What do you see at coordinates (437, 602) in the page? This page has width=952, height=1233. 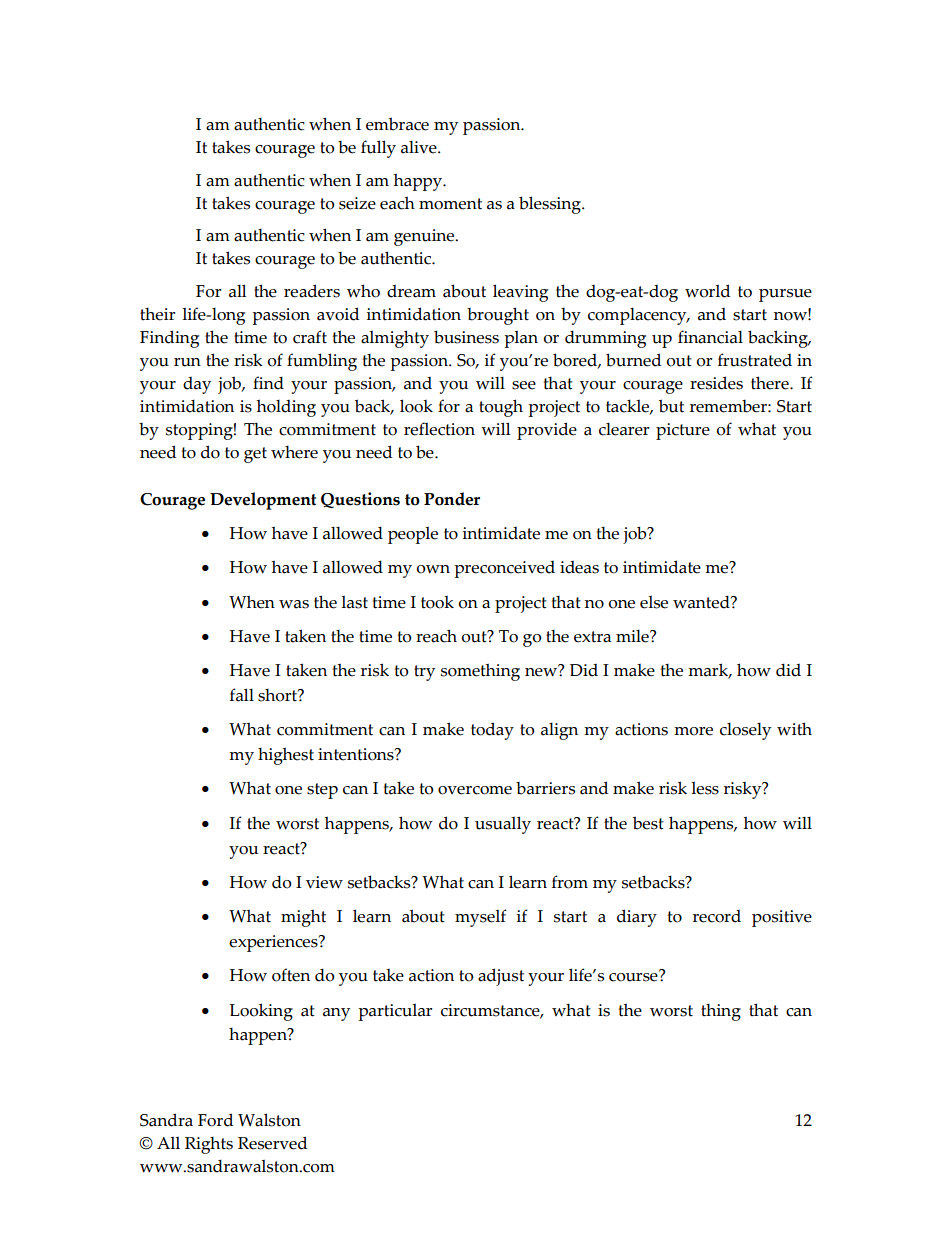 I see `took` at bounding box center [437, 602].
